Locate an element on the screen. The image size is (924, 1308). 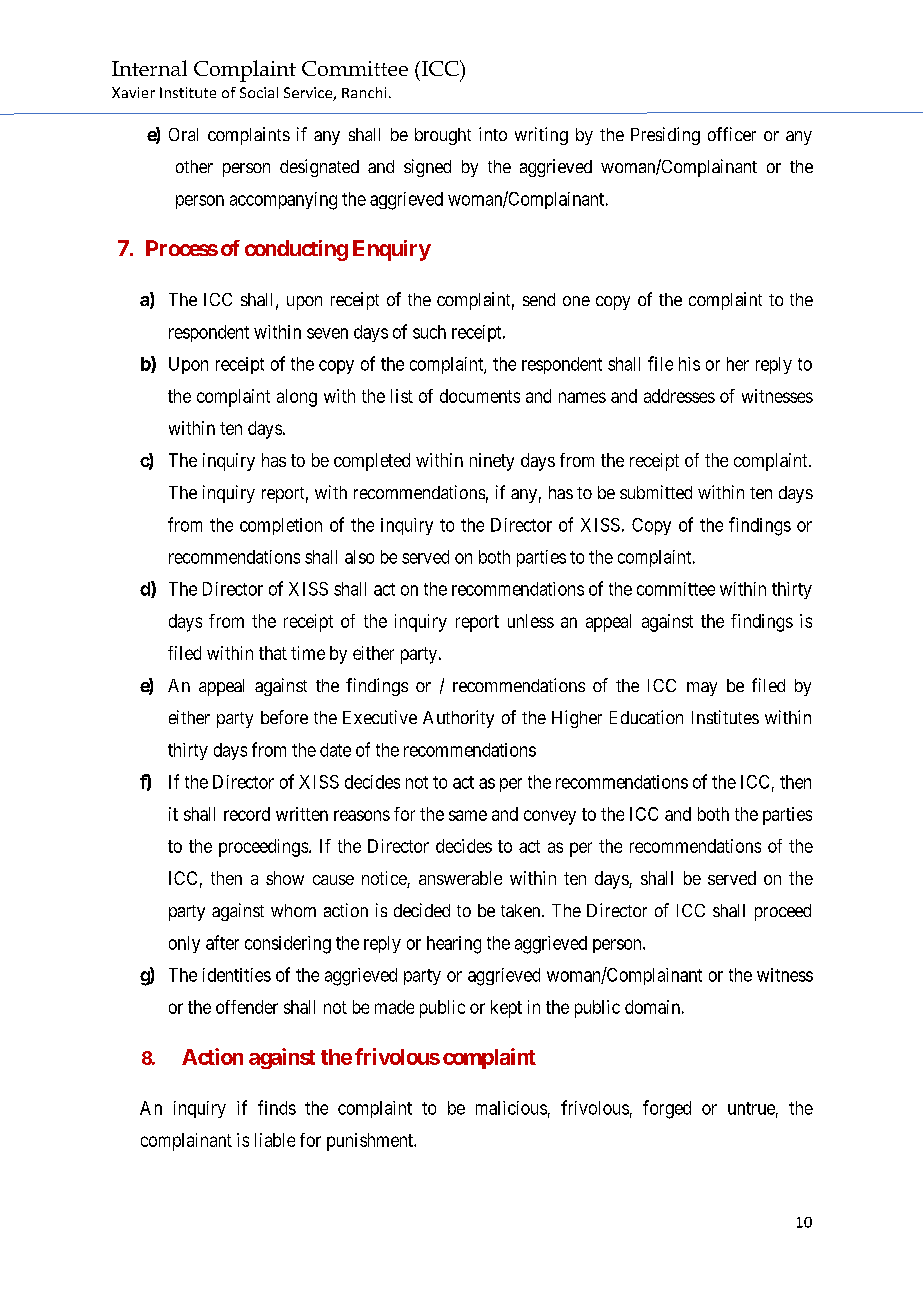
Oral is located at coordinates (183, 134).
